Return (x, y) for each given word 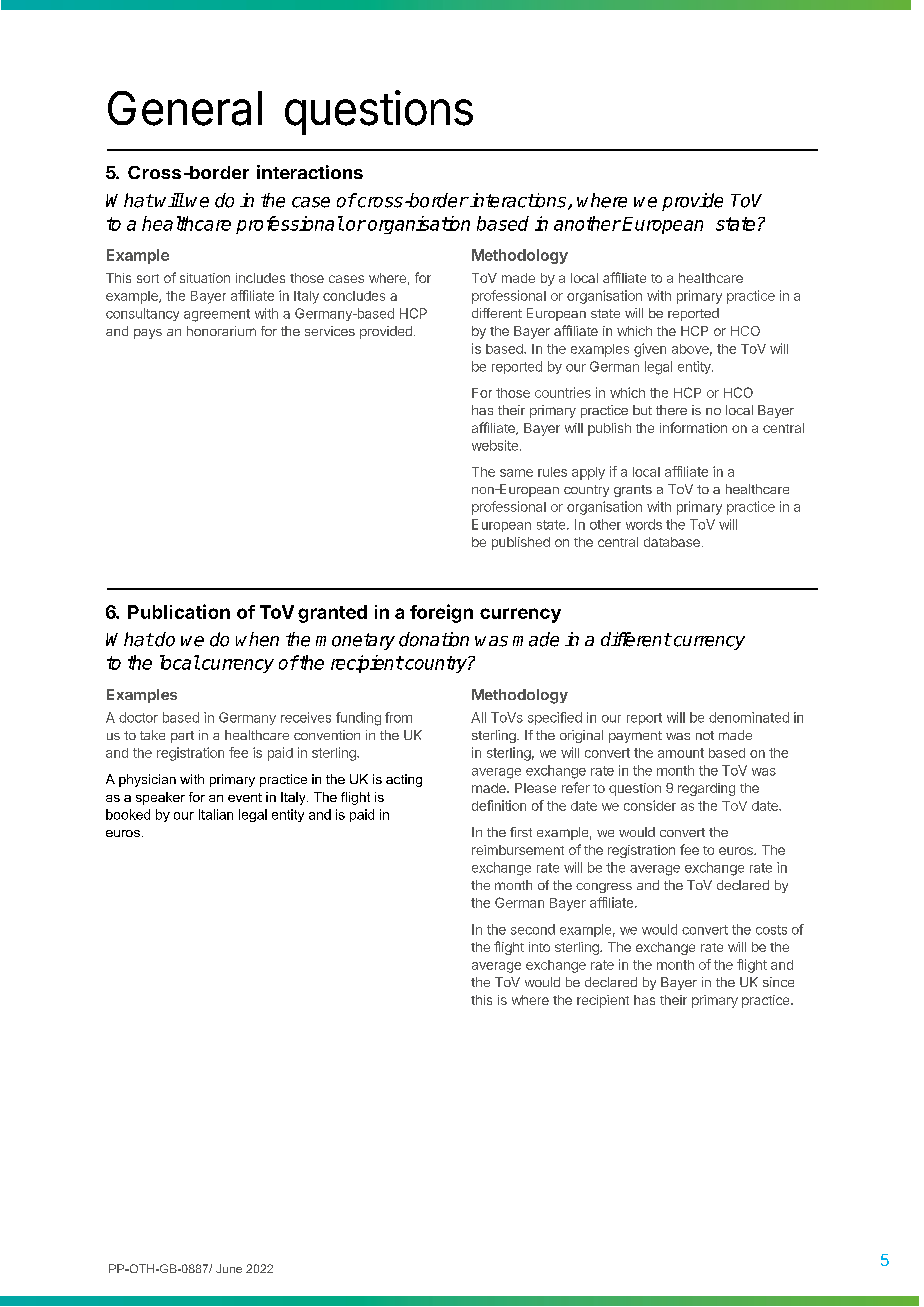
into (539, 947)
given (650, 350)
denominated (749, 717)
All (478, 717)
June (229, 1268)
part (182, 737)
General (185, 108)
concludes (354, 296)
